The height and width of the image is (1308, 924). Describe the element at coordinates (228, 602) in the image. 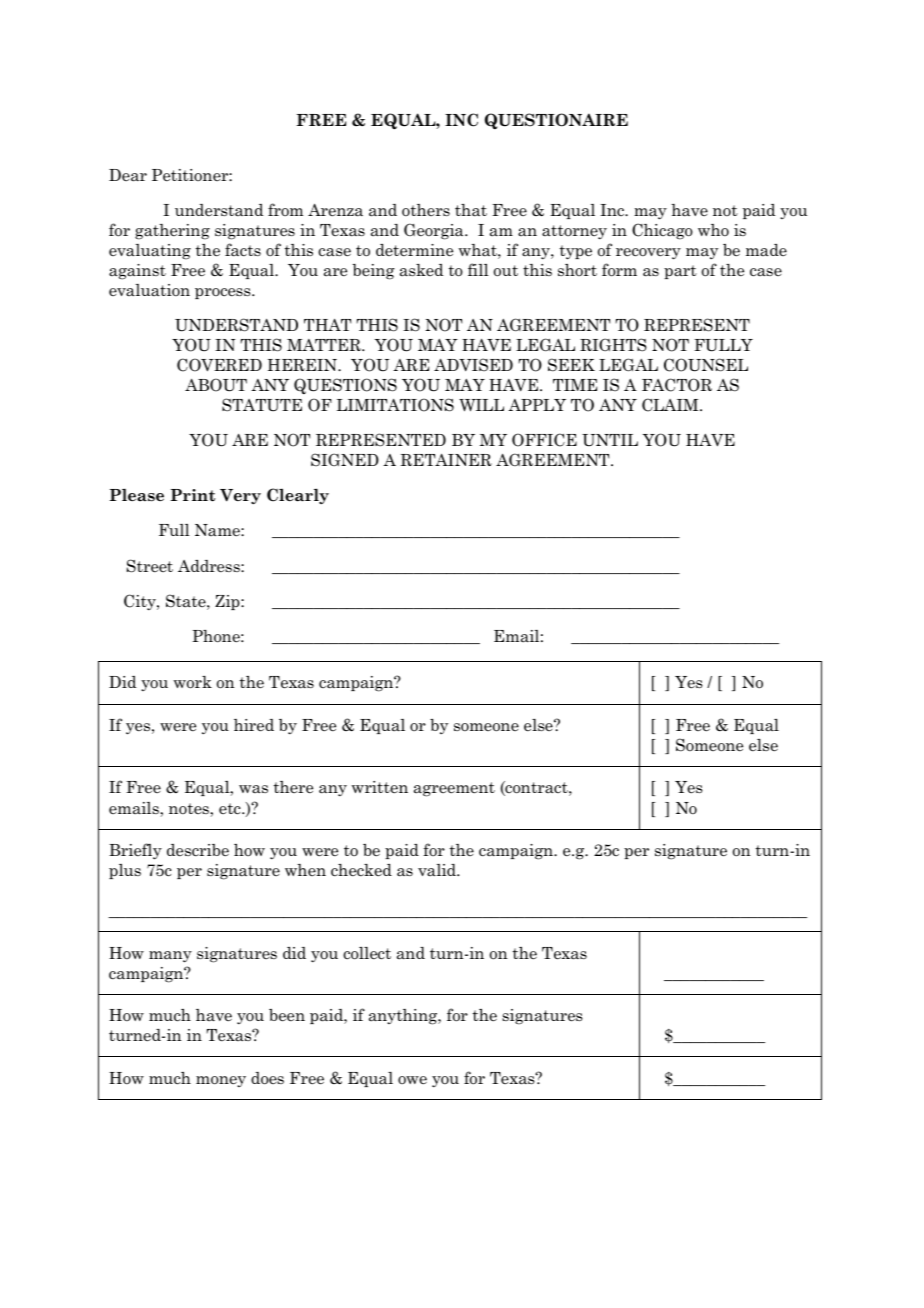

I see `Zip` at that location.
